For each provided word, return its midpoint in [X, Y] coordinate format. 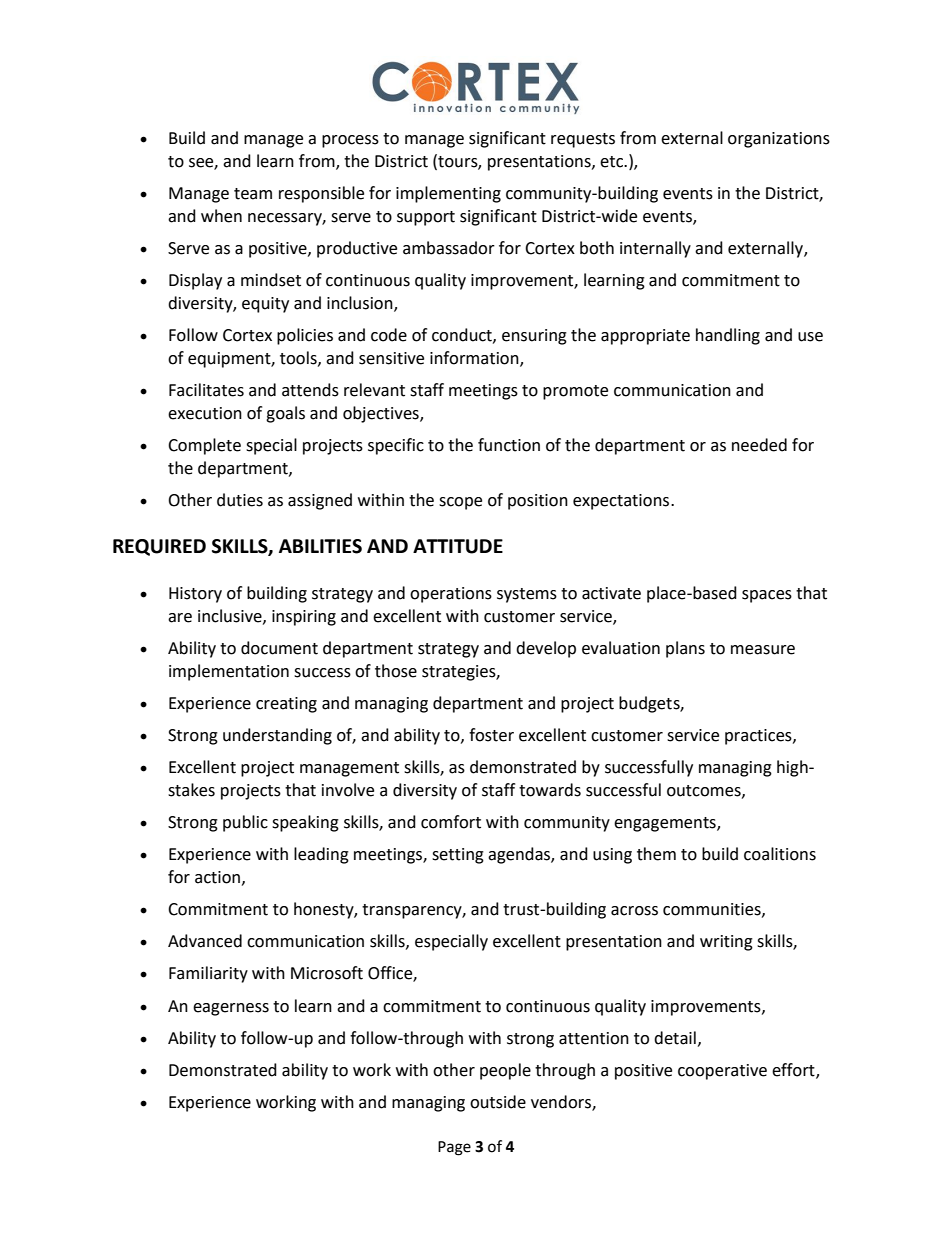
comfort [451, 822]
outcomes [705, 791]
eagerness [231, 1009]
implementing [448, 194]
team [253, 194]
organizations [779, 140]
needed [759, 445]
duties [240, 500]
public [245, 823]
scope [460, 503]
